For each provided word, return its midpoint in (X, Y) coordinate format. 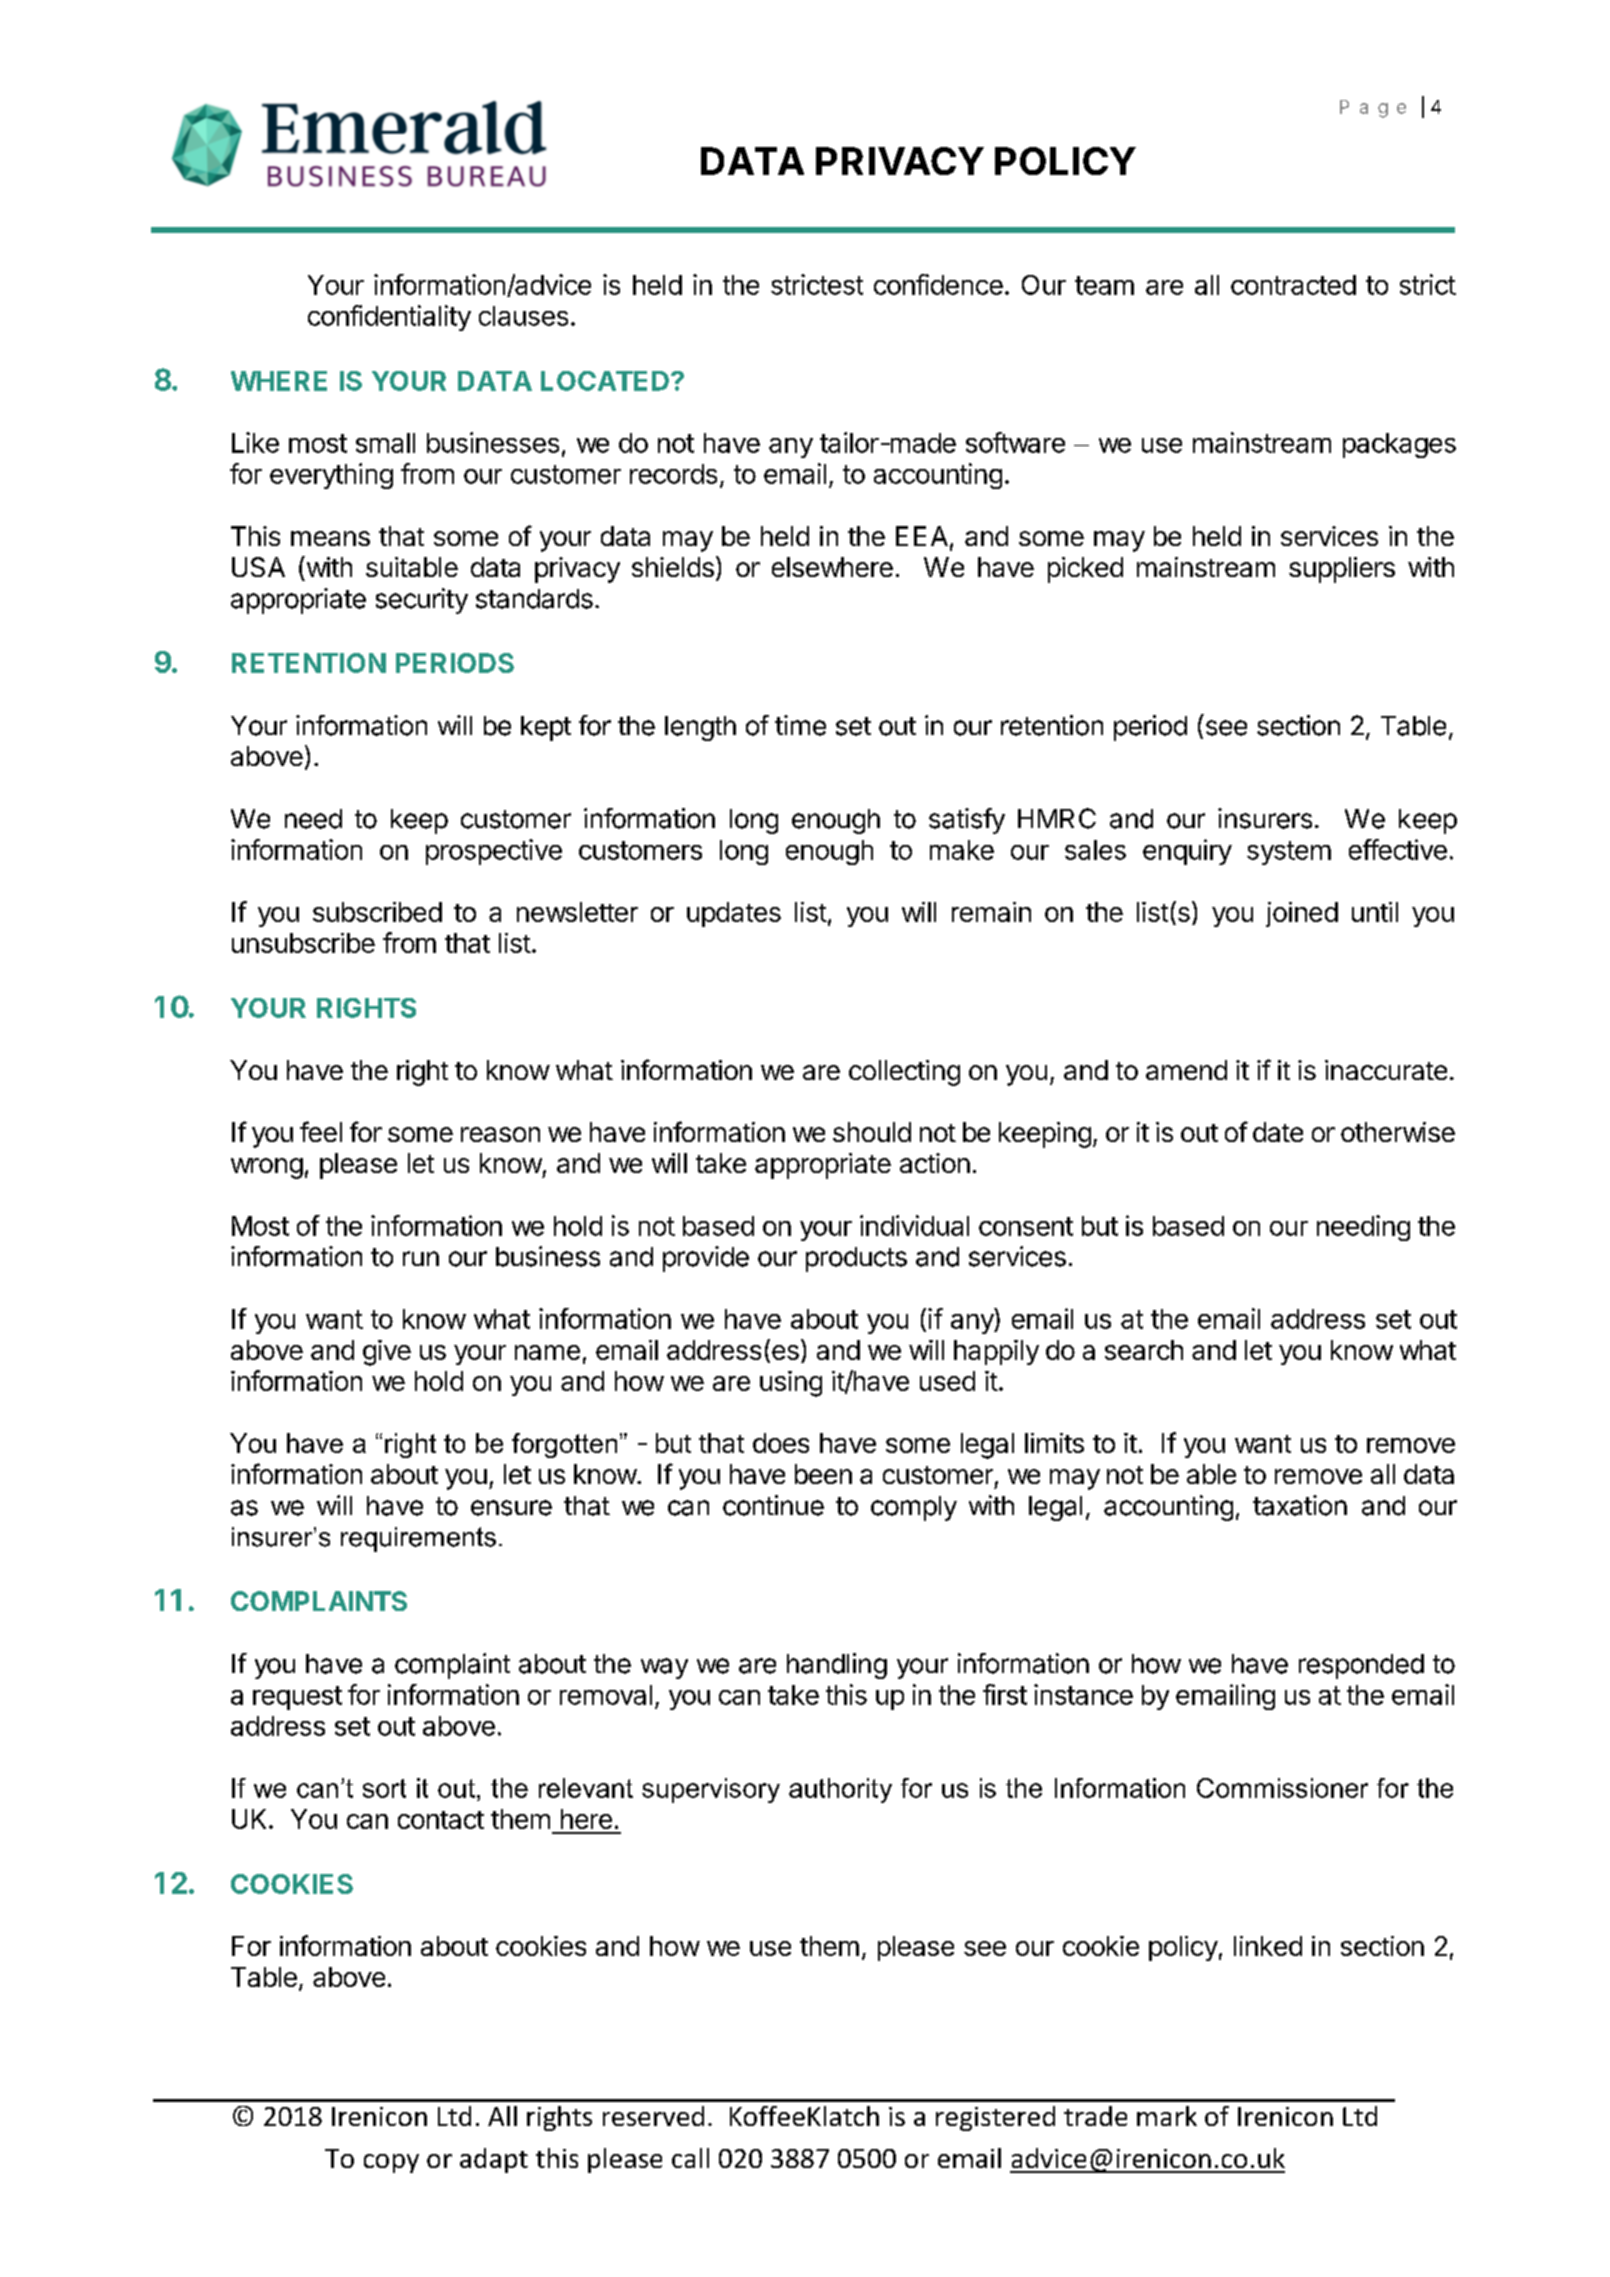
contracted (1293, 285)
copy (391, 2163)
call (690, 2158)
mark (1167, 2116)
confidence (938, 284)
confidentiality (389, 318)
